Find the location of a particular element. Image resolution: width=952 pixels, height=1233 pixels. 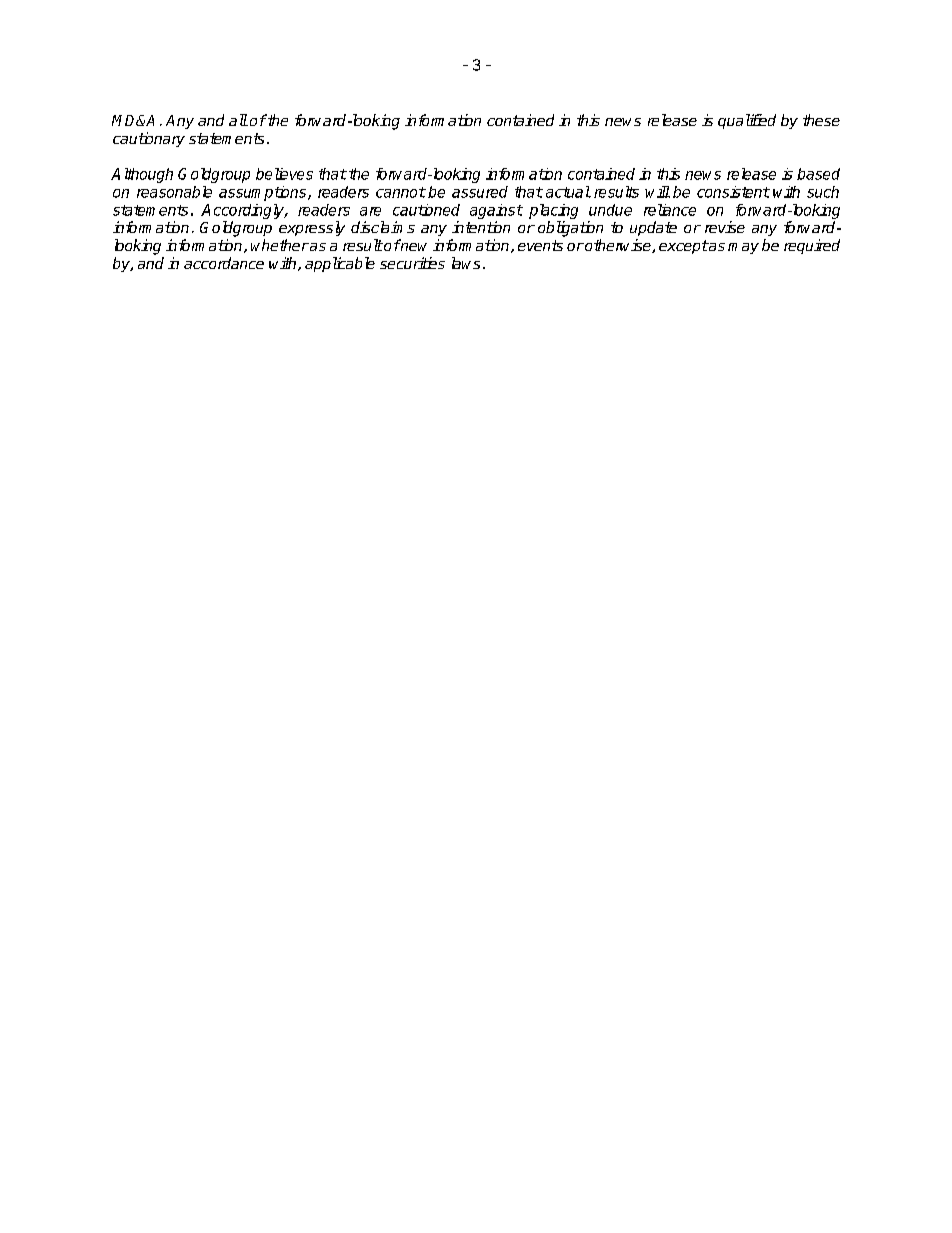

are is located at coordinates (370, 211).
